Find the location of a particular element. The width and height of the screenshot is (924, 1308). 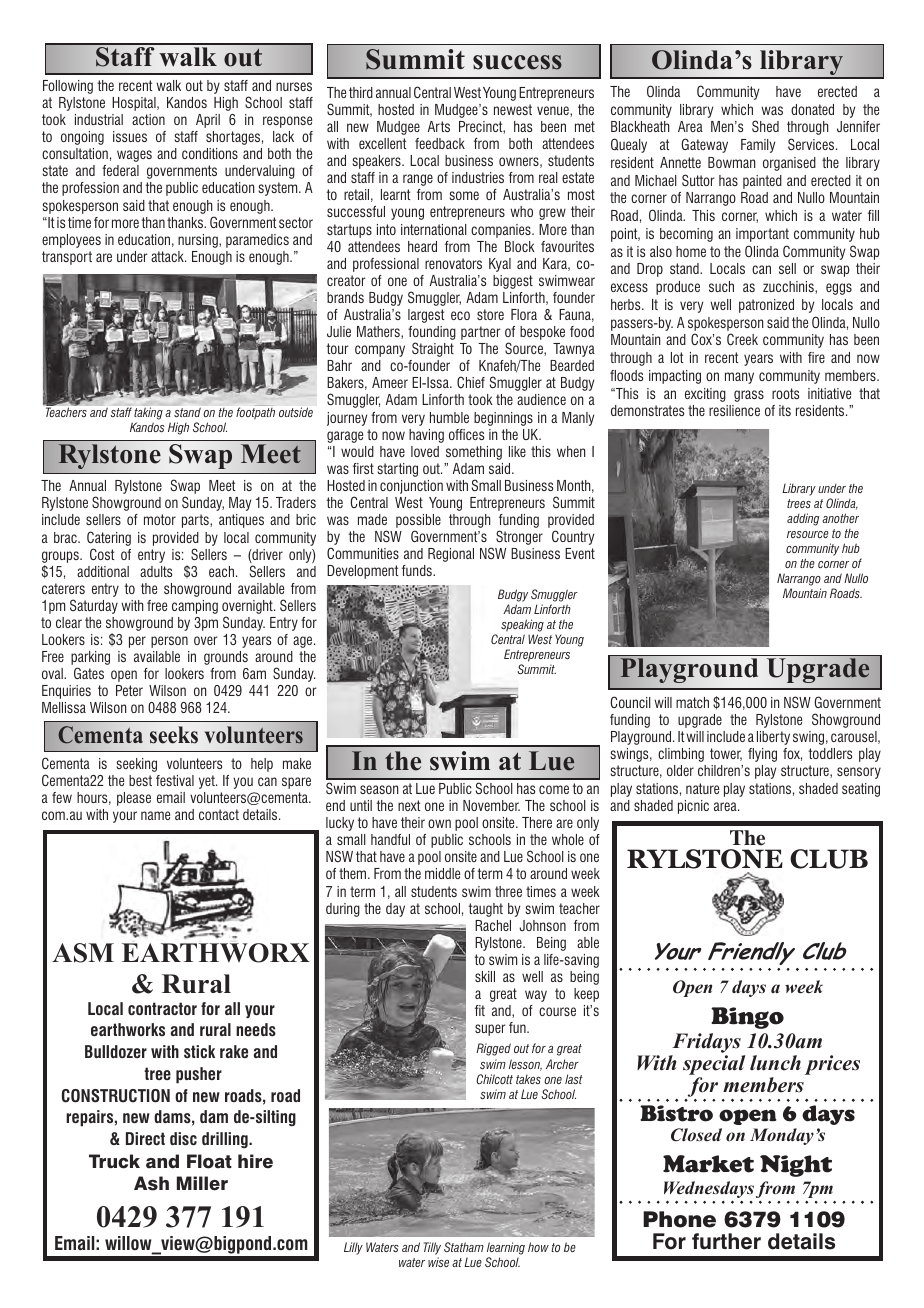

Shed is located at coordinates (765, 126).
